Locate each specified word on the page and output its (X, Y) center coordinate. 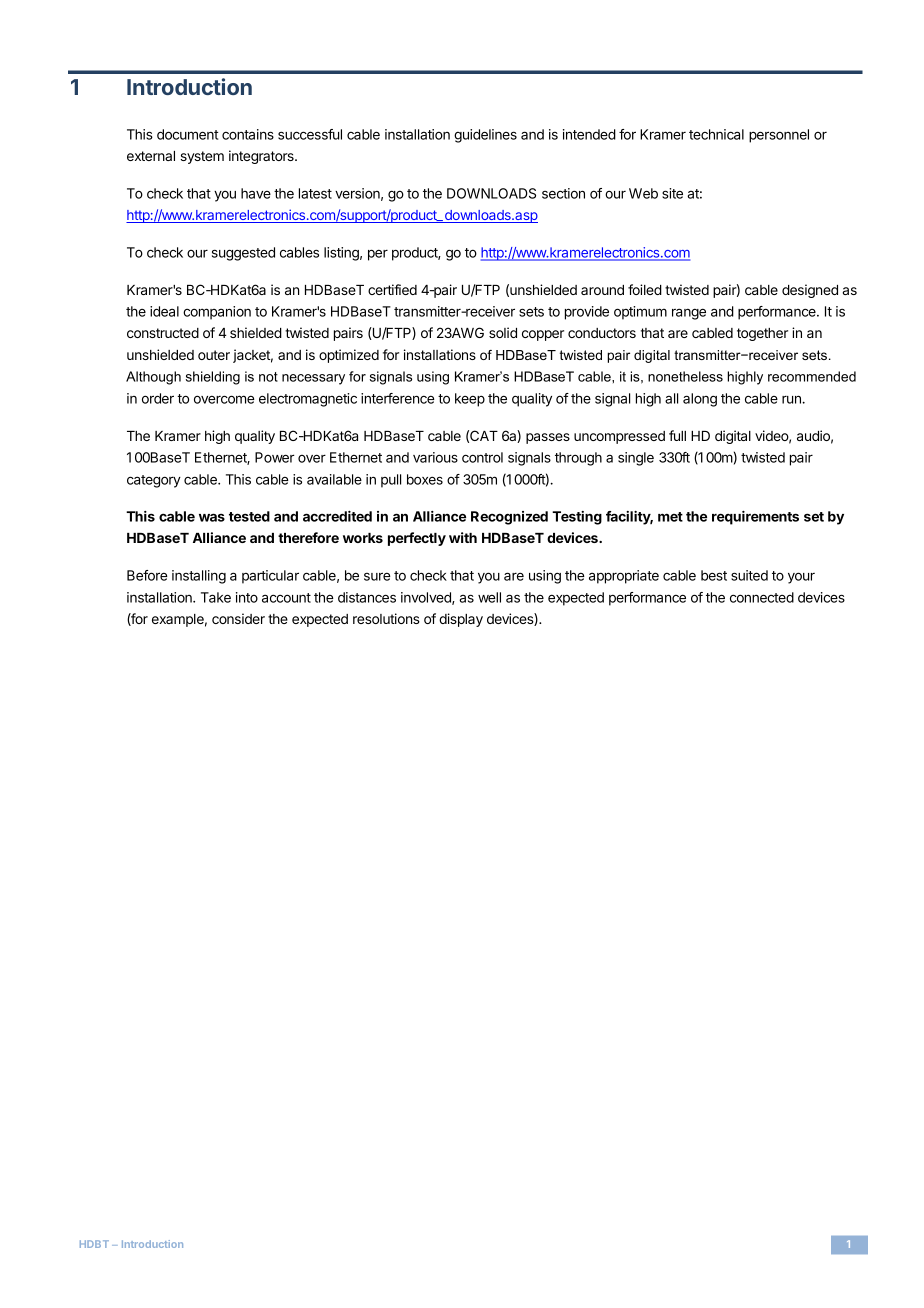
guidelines (485, 136)
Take (216, 597)
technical (716, 134)
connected (762, 597)
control (482, 457)
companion (217, 313)
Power (275, 457)
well (489, 597)
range (689, 314)
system (202, 157)
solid (503, 332)
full (677, 435)
